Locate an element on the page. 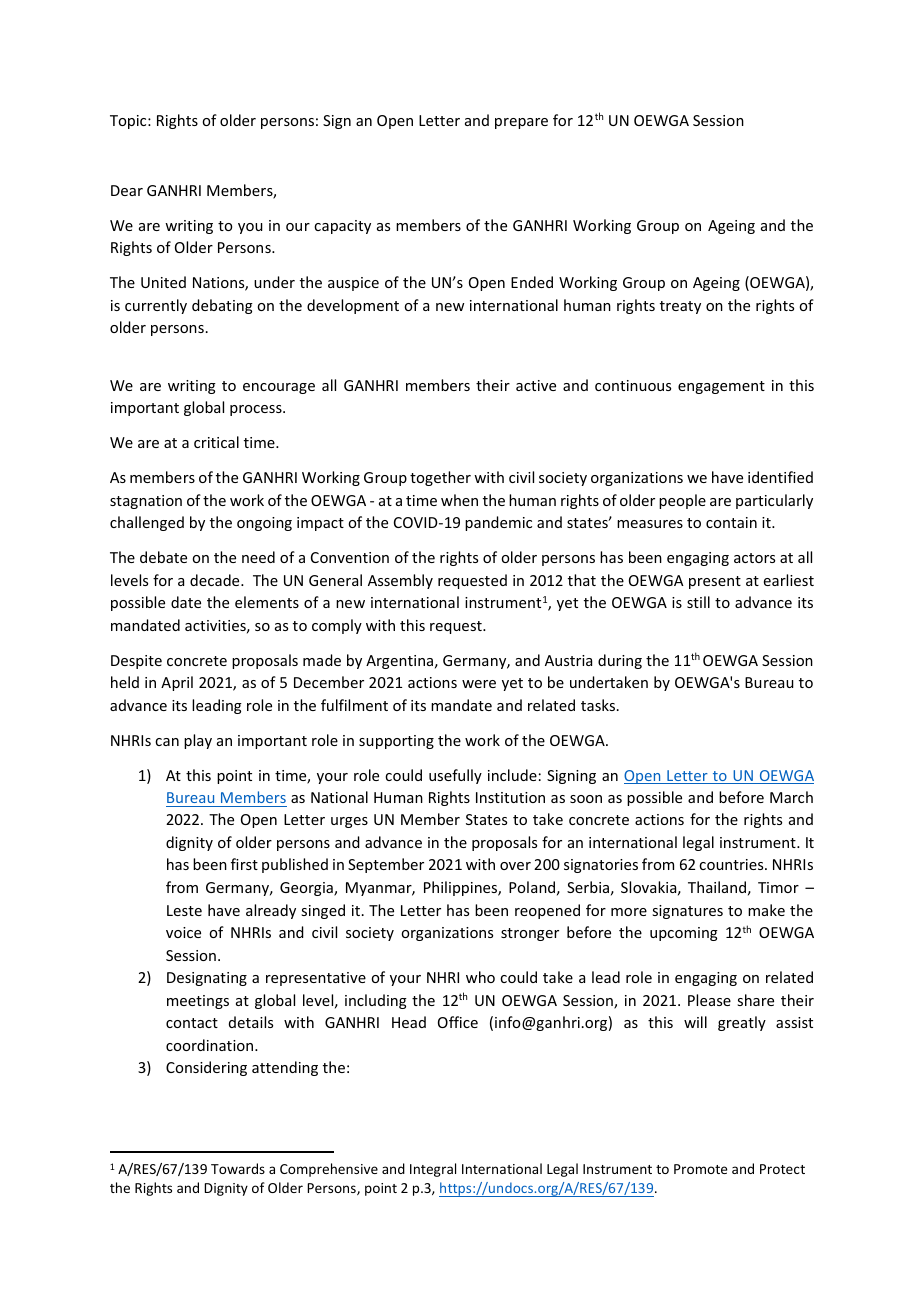 This page has width=924, height=1308. engagement is located at coordinates (721, 387).
